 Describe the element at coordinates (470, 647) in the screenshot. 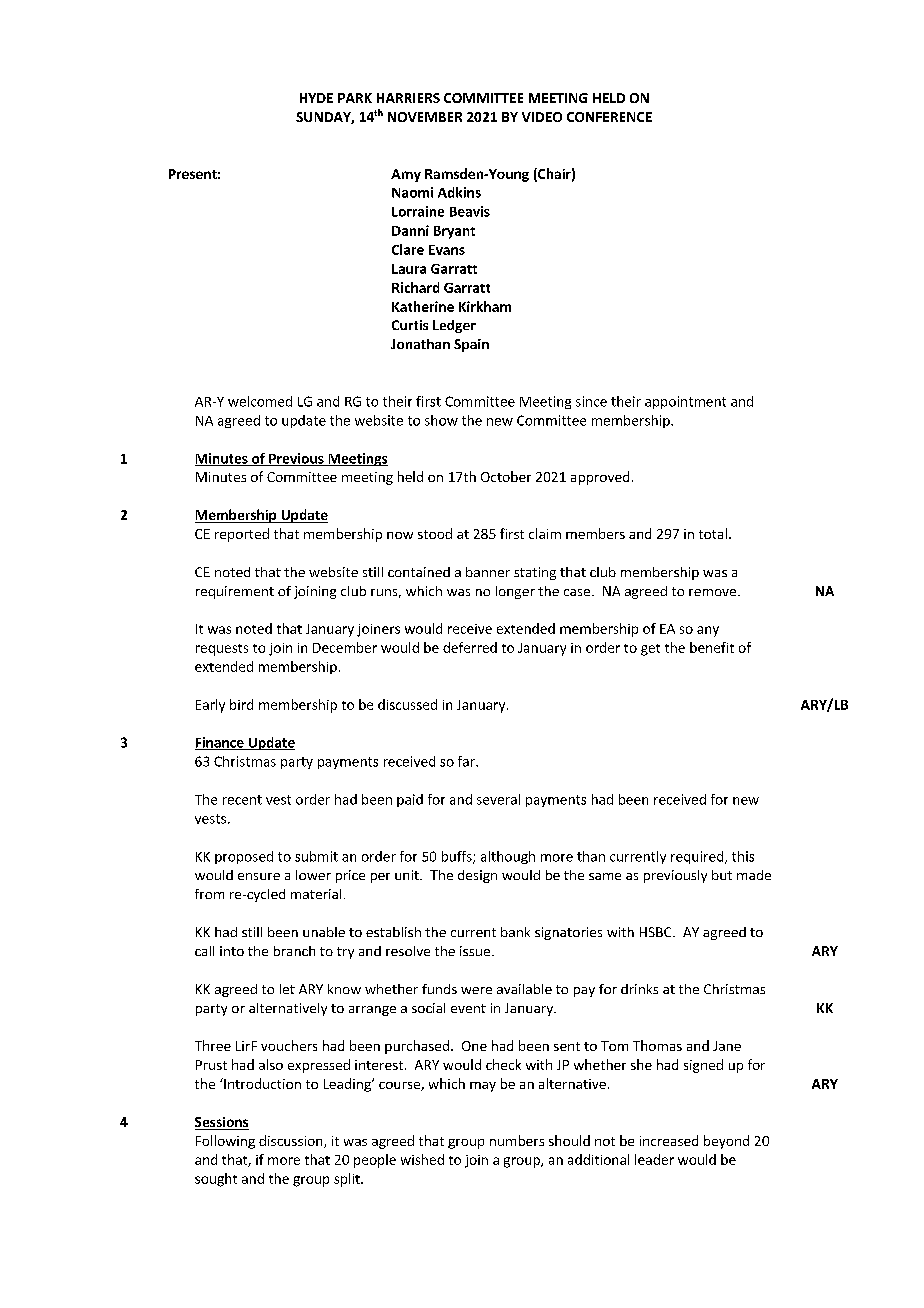

I see `deferred` at that location.
